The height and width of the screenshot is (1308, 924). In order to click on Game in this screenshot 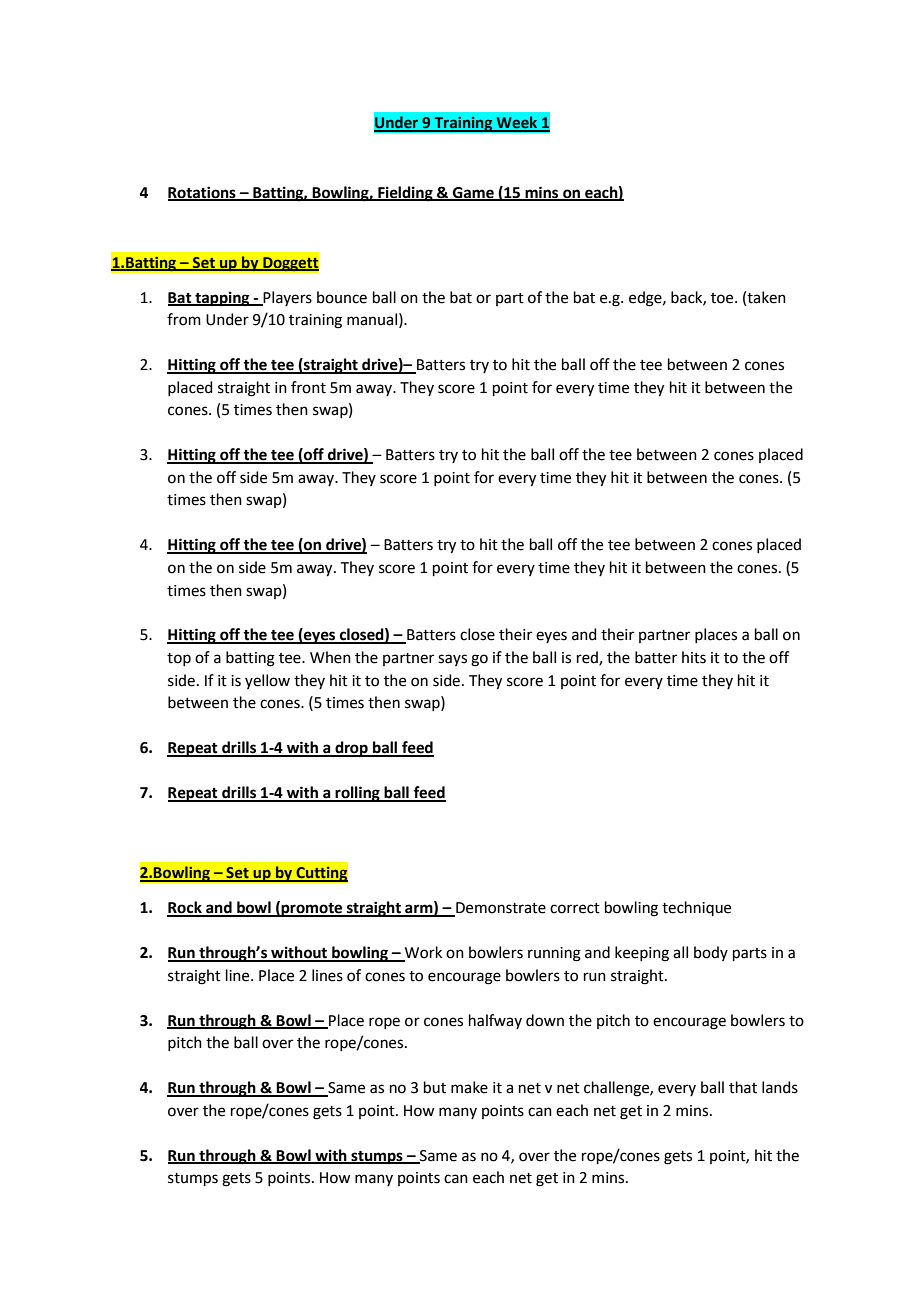, I will do `click(473, 194)`.
